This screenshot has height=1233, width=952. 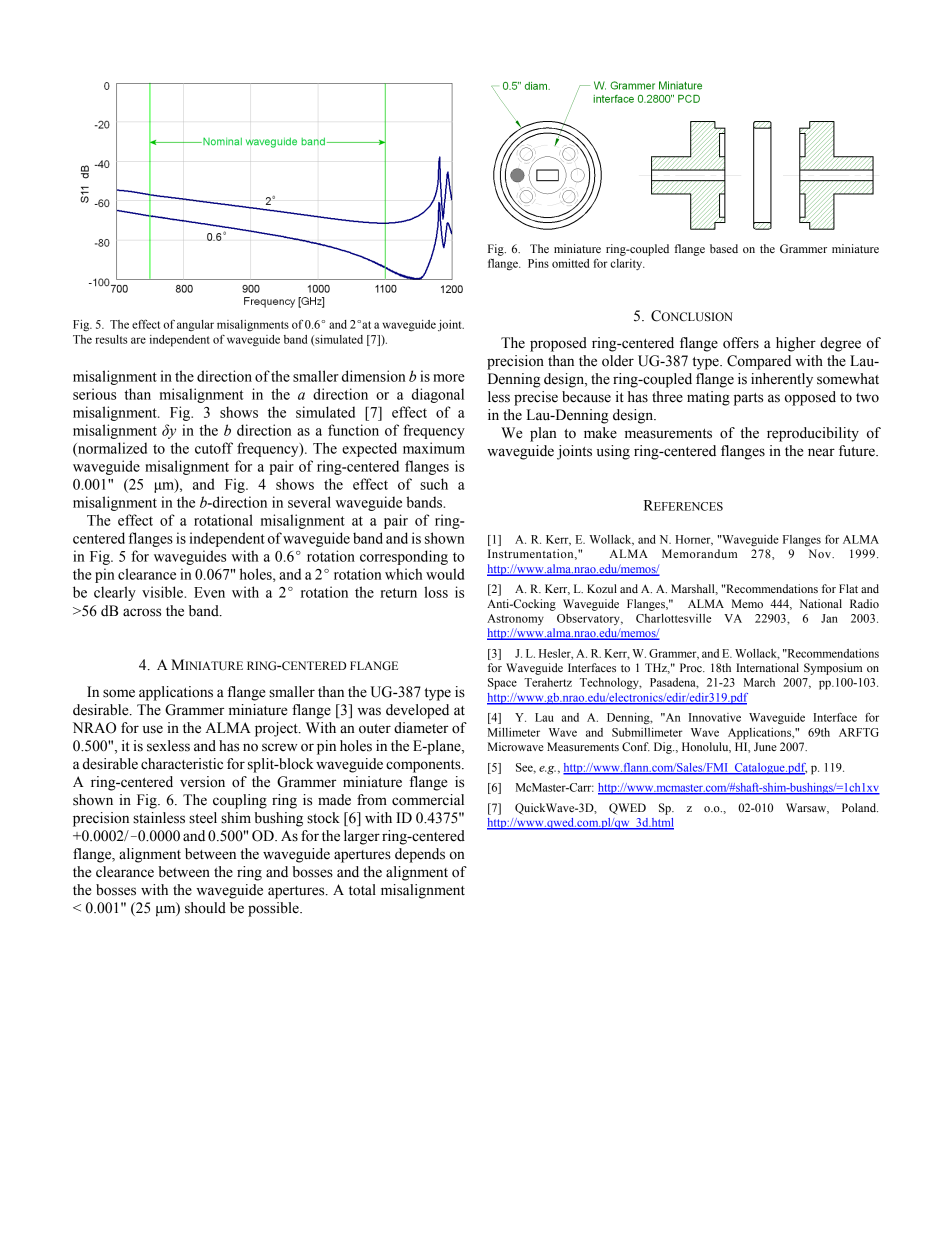 I want to click on should, so click(x=205, y=908).
